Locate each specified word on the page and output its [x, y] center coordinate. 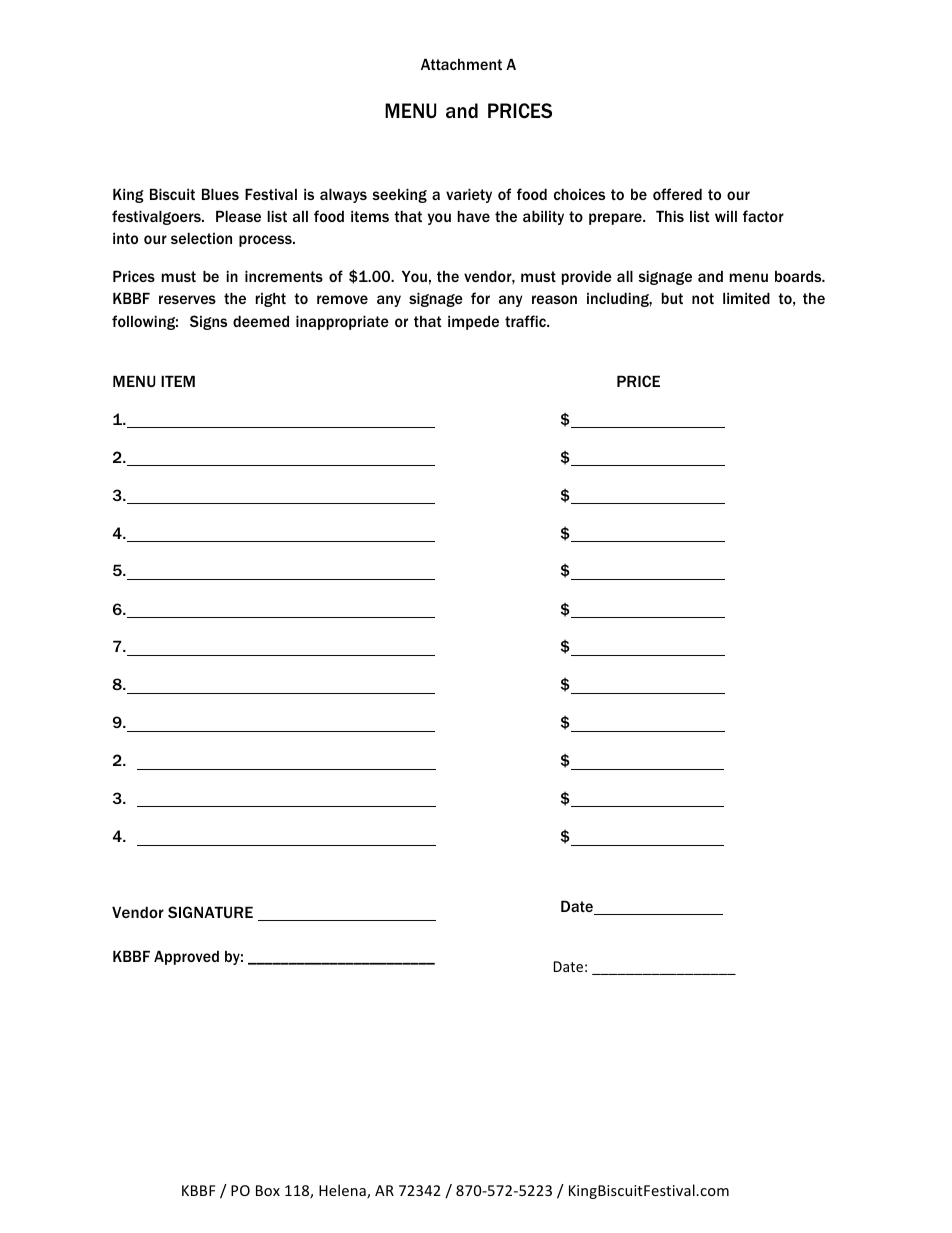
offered [677, 194]
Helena [343, 1191]
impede [473, 322]
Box [268, 1190]
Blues [220, 194]
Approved [186, 957]
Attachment [461, 64]
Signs [208, 322]
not [703, 298]
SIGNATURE [210, 912]
